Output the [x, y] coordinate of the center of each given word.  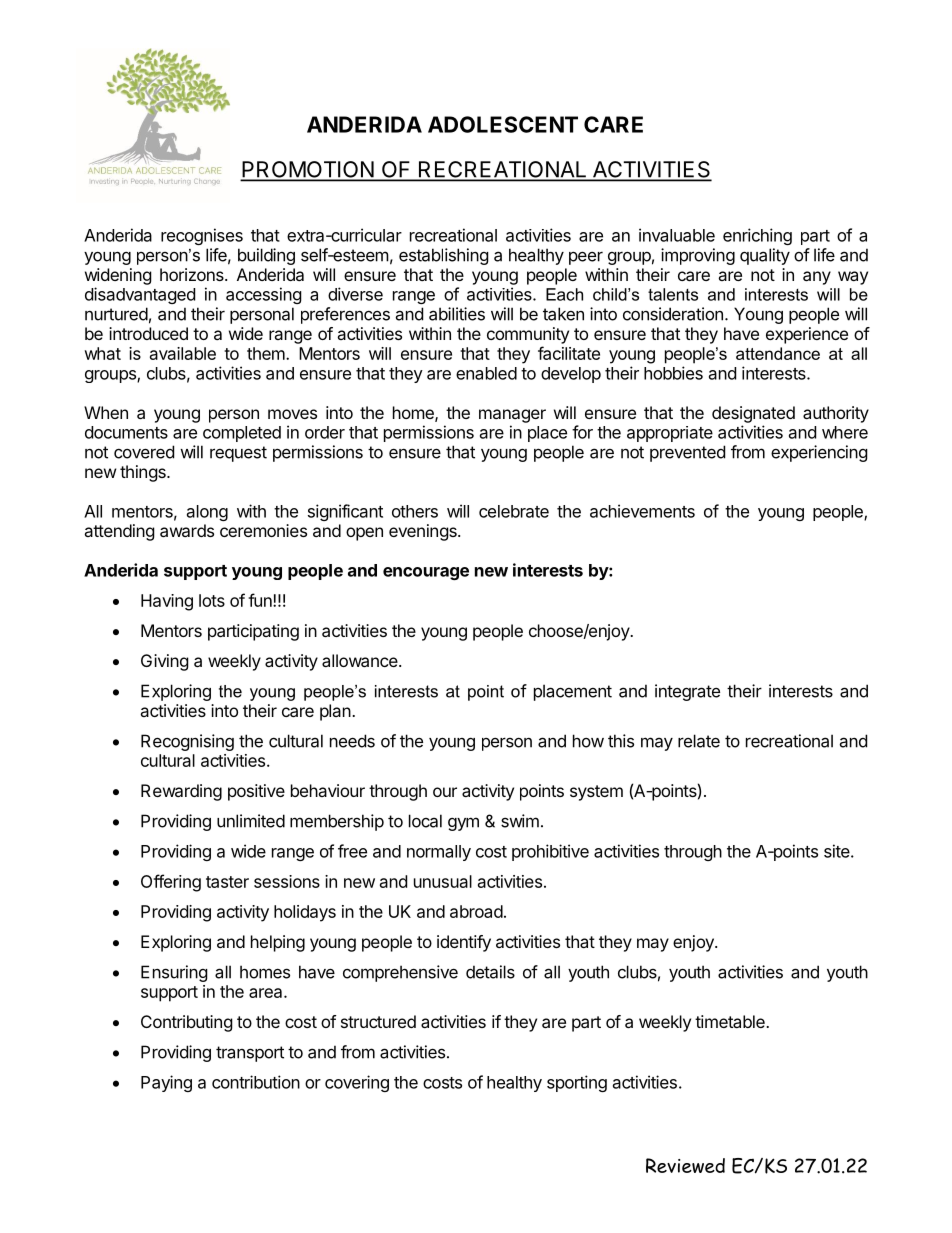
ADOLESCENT [503, 124]
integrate [687, 692]
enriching [757, 236]
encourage [426, 573]
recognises [202, 236]
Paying [166, 1083]
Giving [165, 662]
